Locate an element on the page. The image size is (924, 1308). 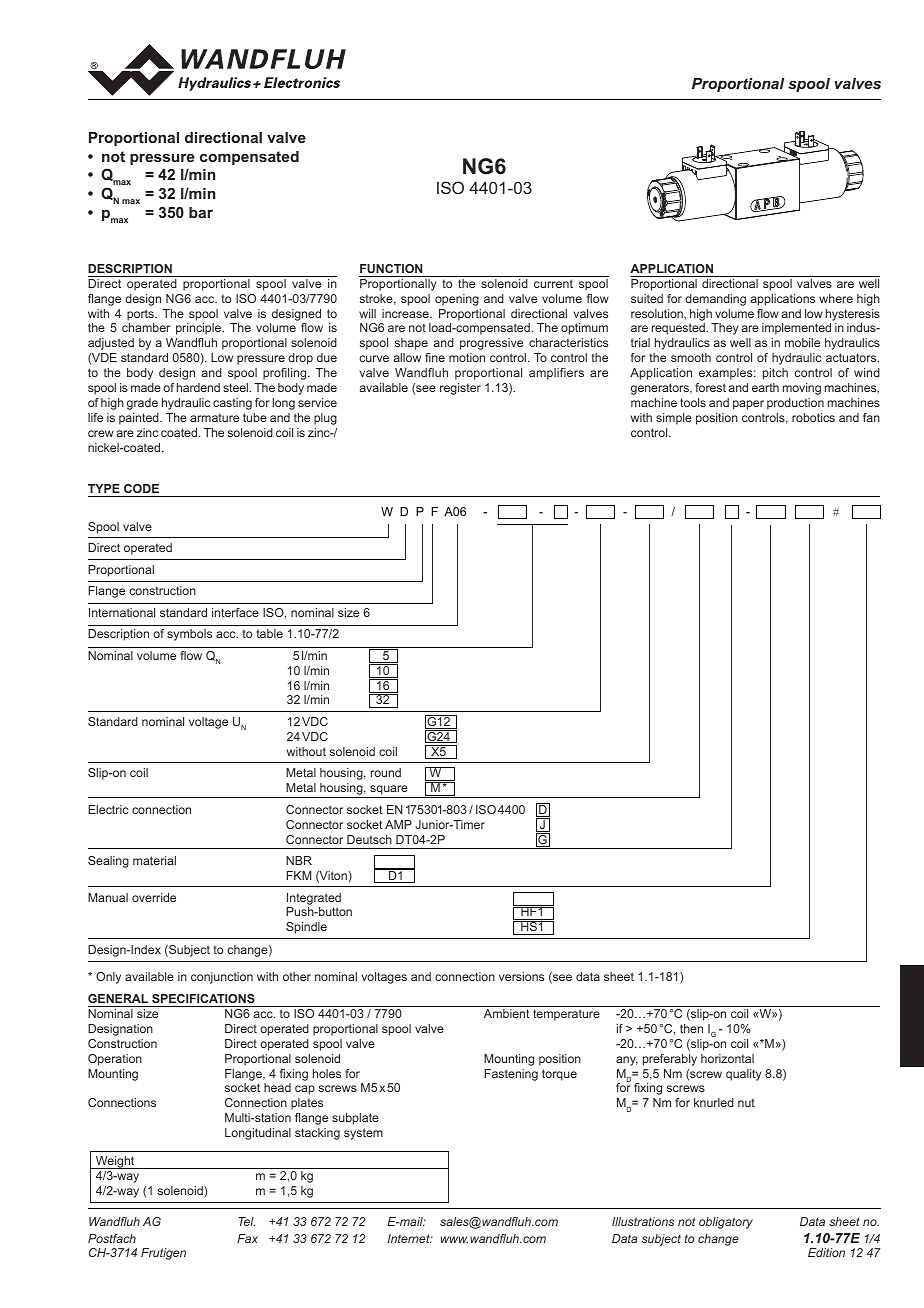
bar is located at coordinates (201, 212).
